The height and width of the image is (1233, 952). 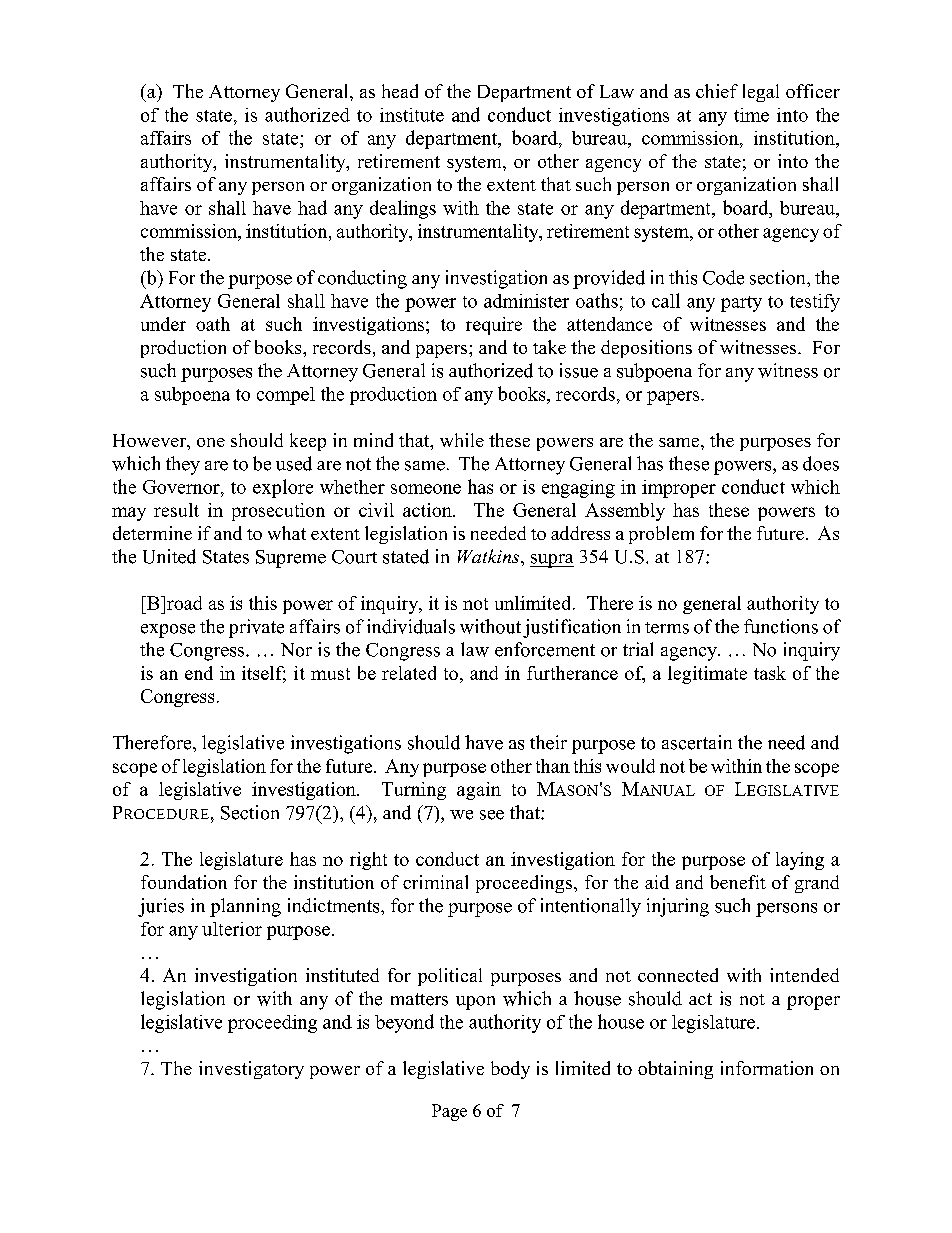 I want to click on functions, so click(x=781, y=626).
